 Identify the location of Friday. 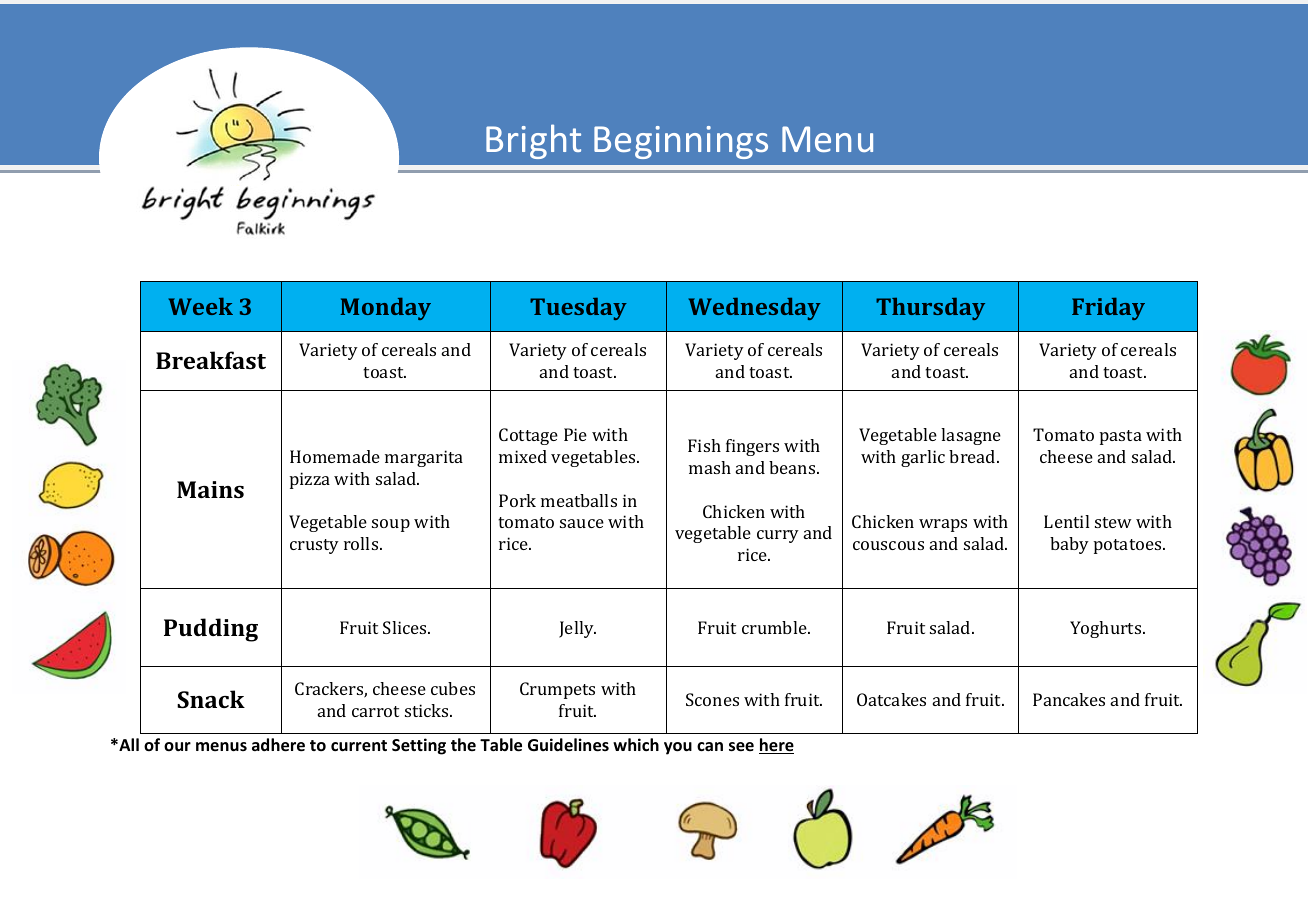
(1108, 309).
